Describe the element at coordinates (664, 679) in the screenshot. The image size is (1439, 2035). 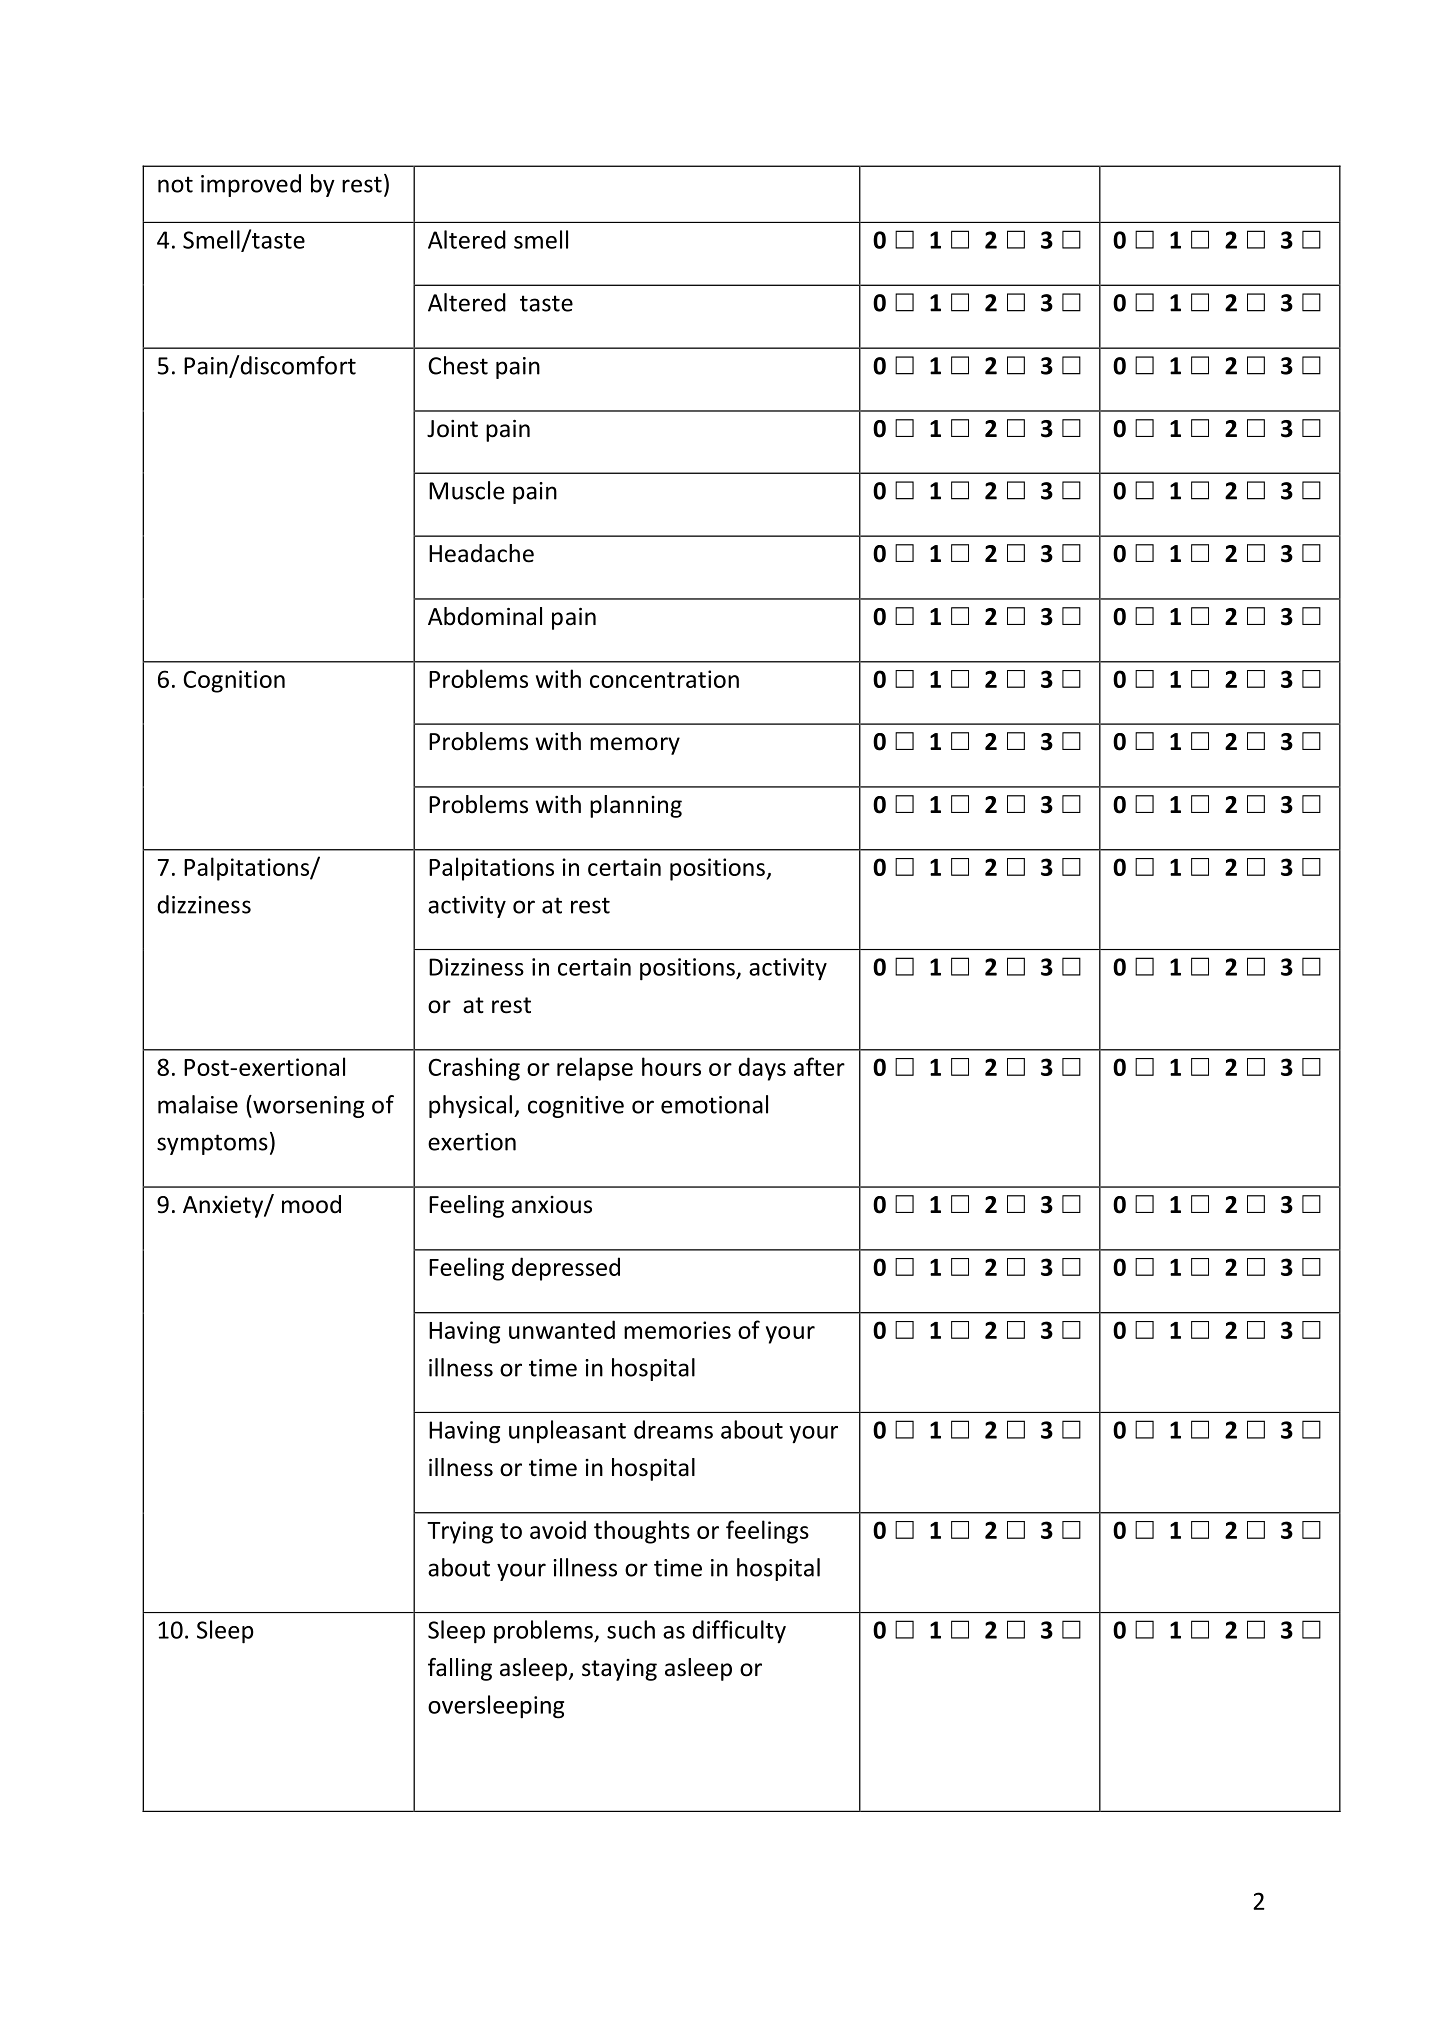
I see `concentration` at that location.
